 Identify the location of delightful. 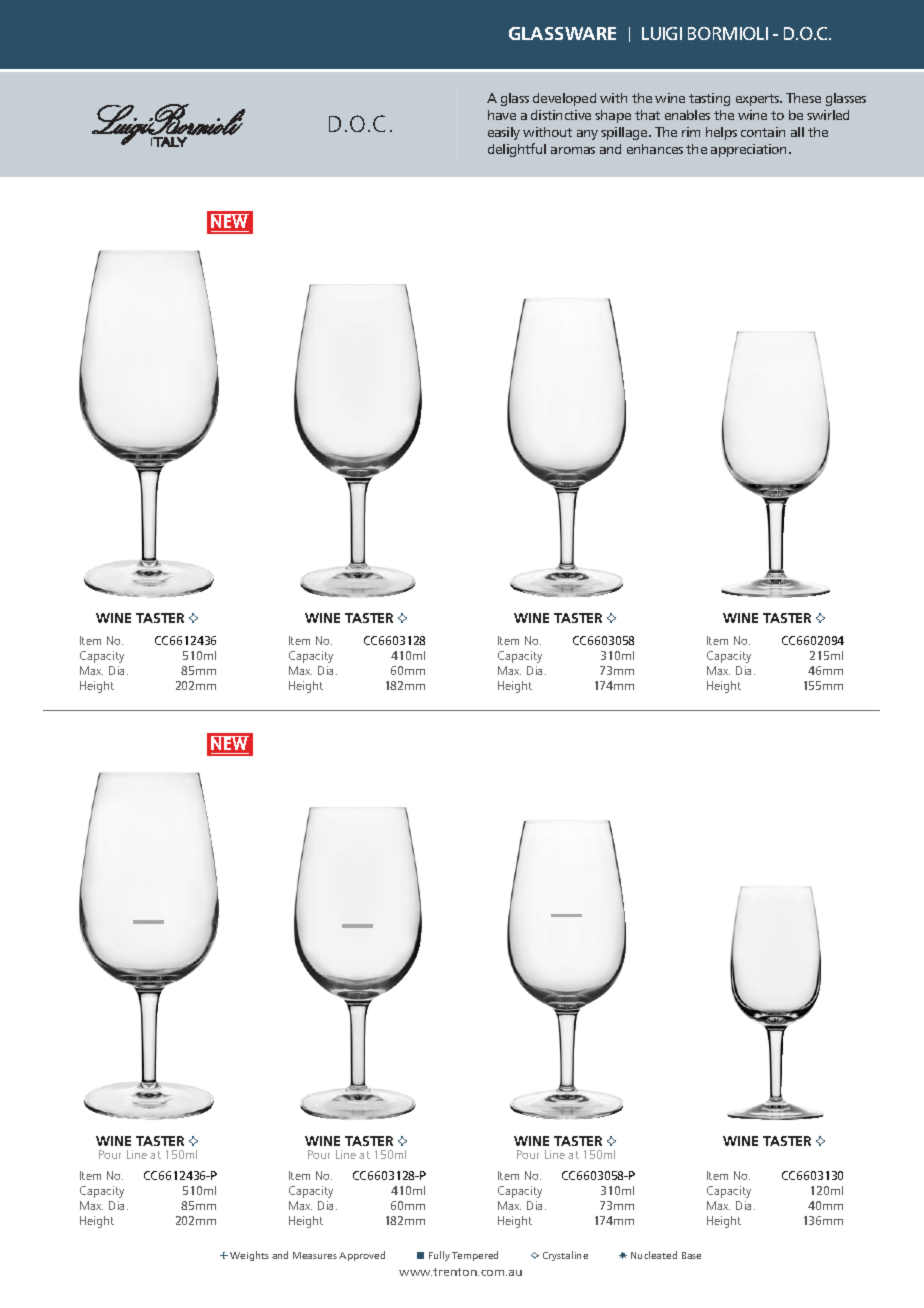
(517, 150).
